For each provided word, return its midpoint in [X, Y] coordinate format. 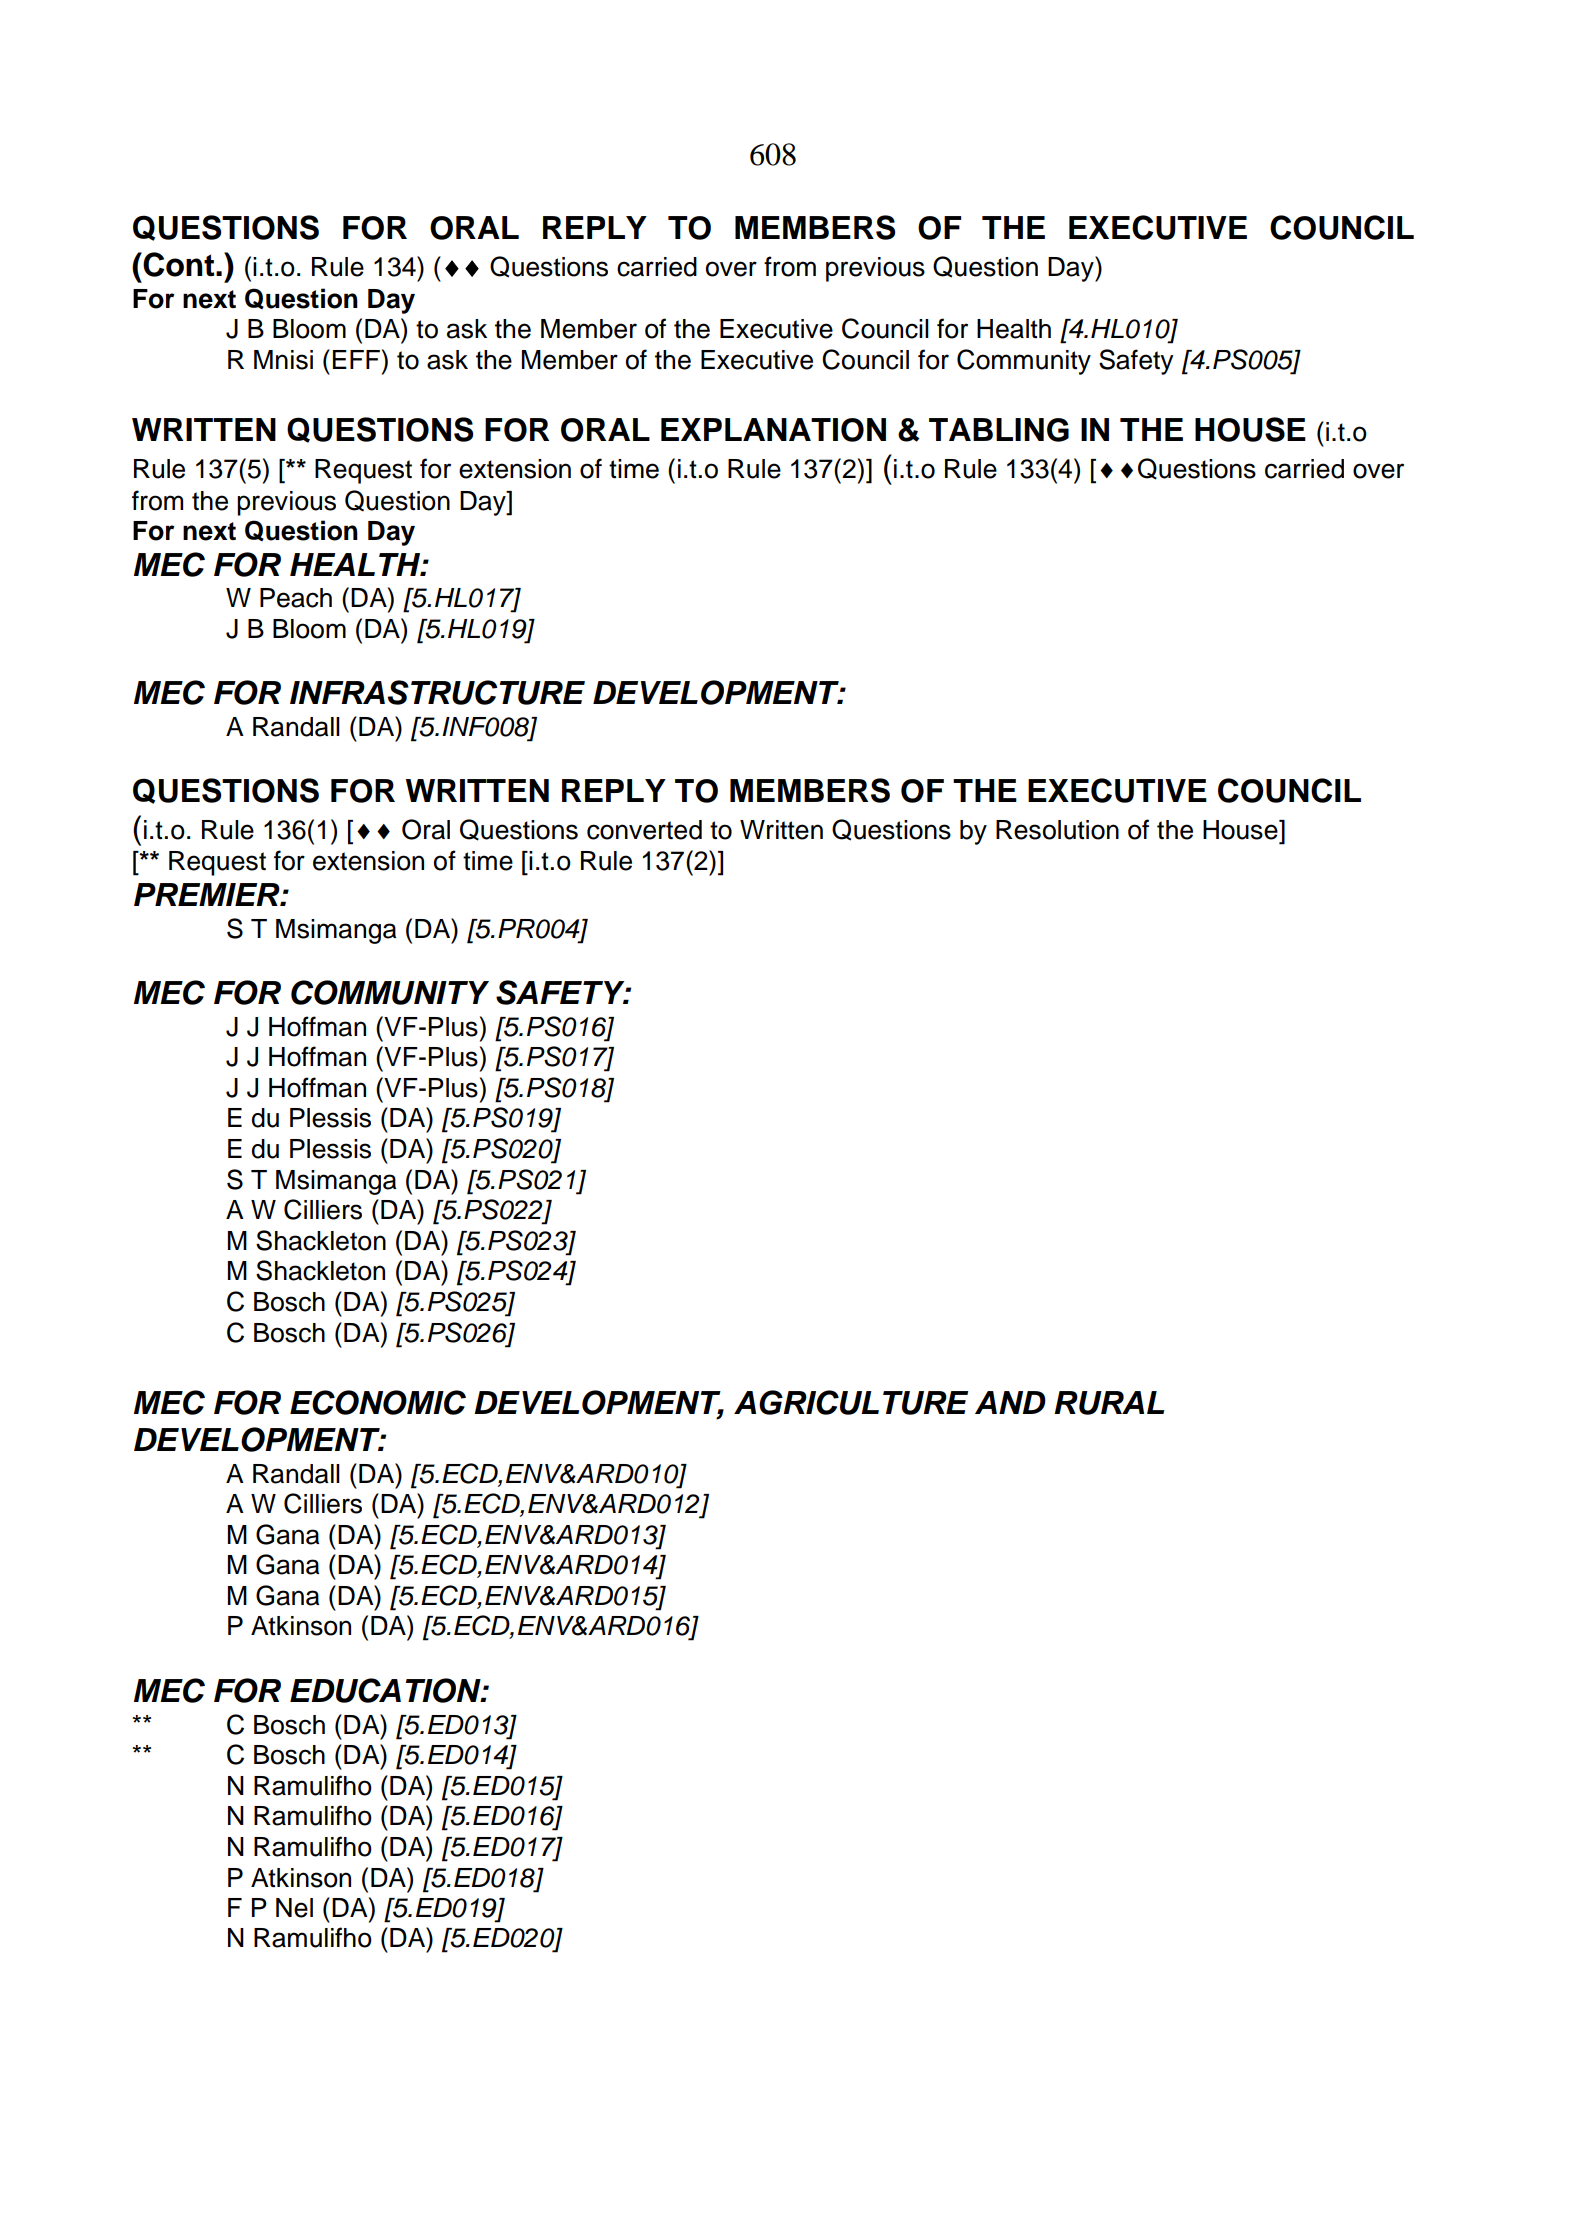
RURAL [1109, 1403]
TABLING [999, 430]
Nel [294, 1908]
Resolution [1057, 830]
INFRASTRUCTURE [437, 692]
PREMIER [208, 894]
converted [644, 830]
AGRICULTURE [851, 1402]
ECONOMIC [378, 1402]
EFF [358, 359]
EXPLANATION [773, 430]
